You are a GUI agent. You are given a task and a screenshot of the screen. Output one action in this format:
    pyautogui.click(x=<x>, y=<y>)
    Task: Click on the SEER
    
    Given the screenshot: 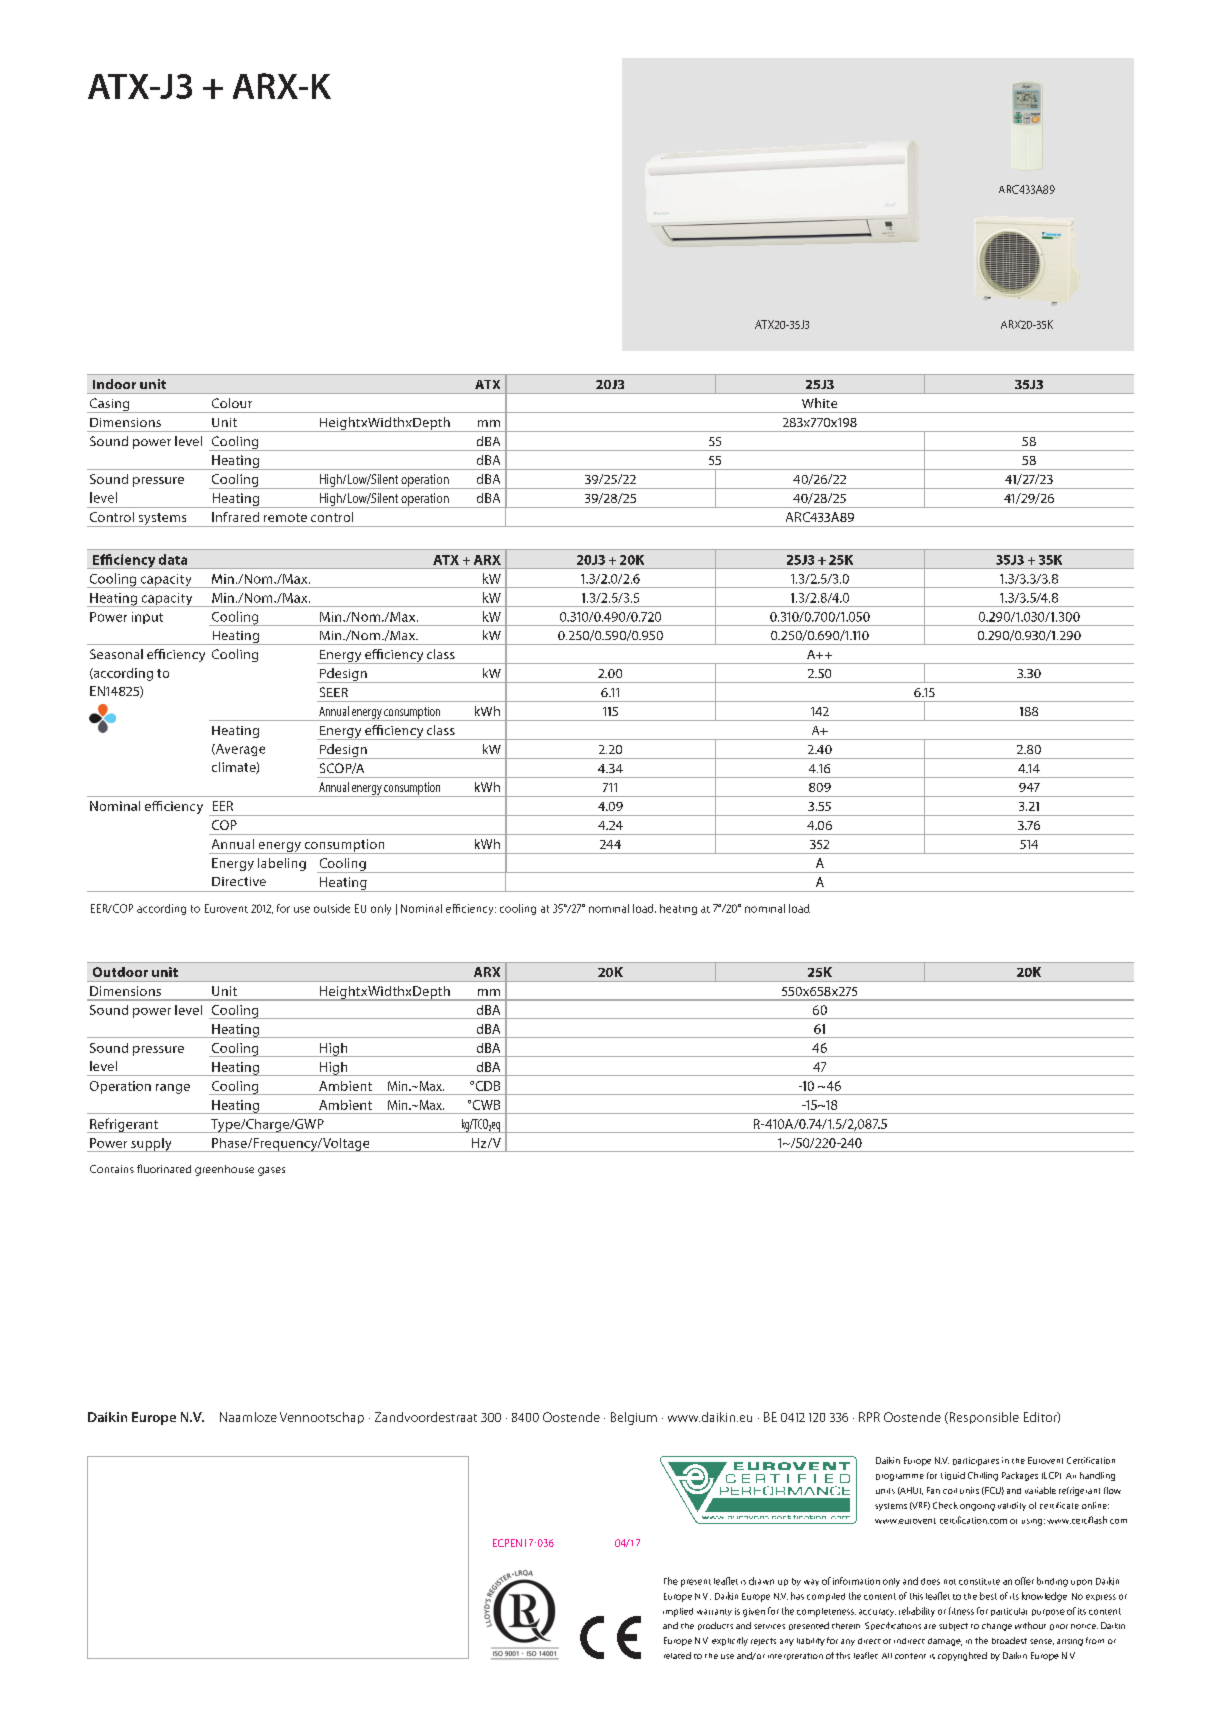 What is the action you would take?
    pyautogui.click(x=334, y=692)
